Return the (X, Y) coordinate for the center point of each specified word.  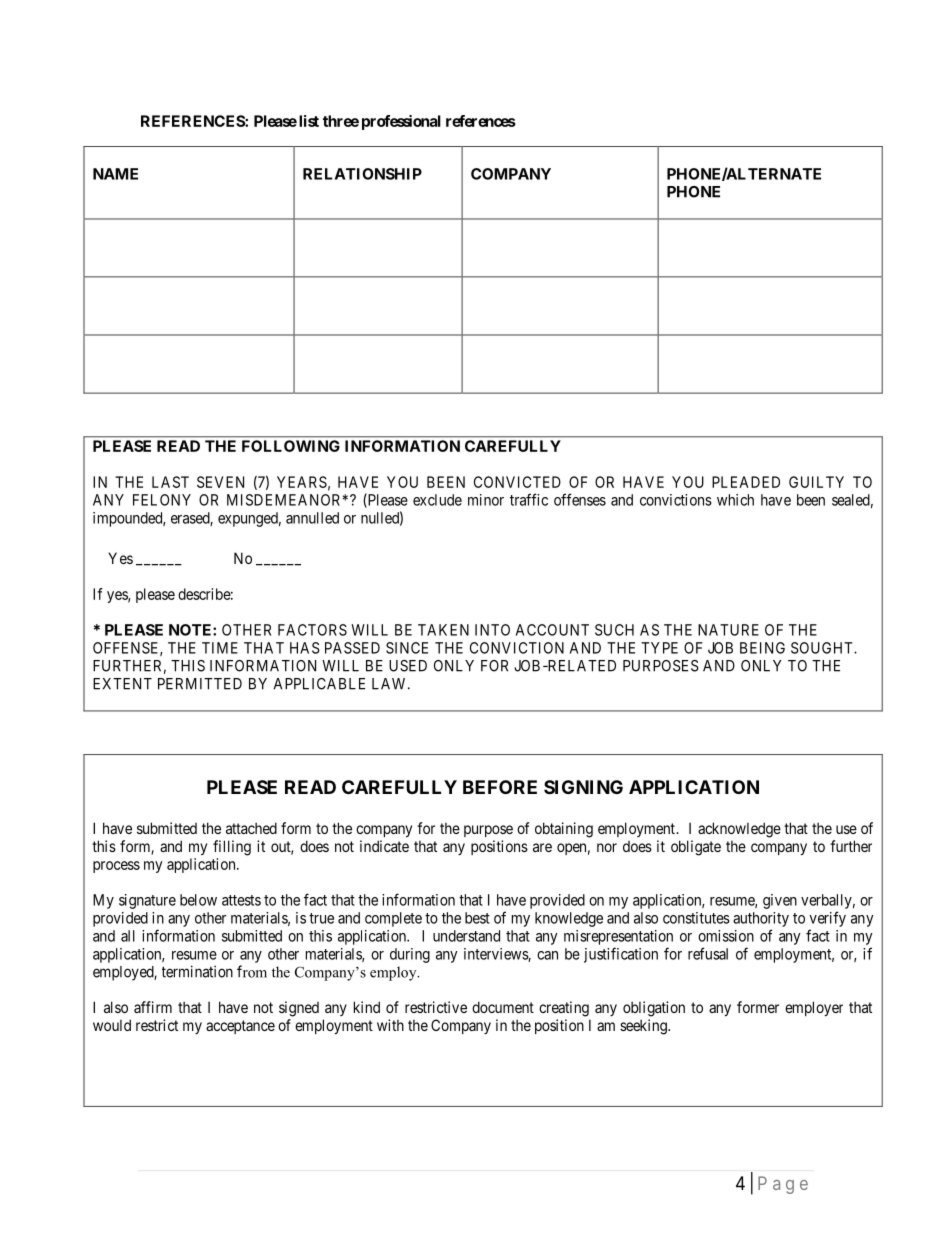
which (735, 500)
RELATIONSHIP (362, 174)
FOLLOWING (291, 446)
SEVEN (220, 482)
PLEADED (746, 482)
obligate (696, 848)
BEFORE (500, 787)
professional (401, 122)
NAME (115, 174)
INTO (492, 630)
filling (232, 848)
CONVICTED (517, 482)
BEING (762, 648)
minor (486, 500)
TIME (220, 648)
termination (197, 971)
